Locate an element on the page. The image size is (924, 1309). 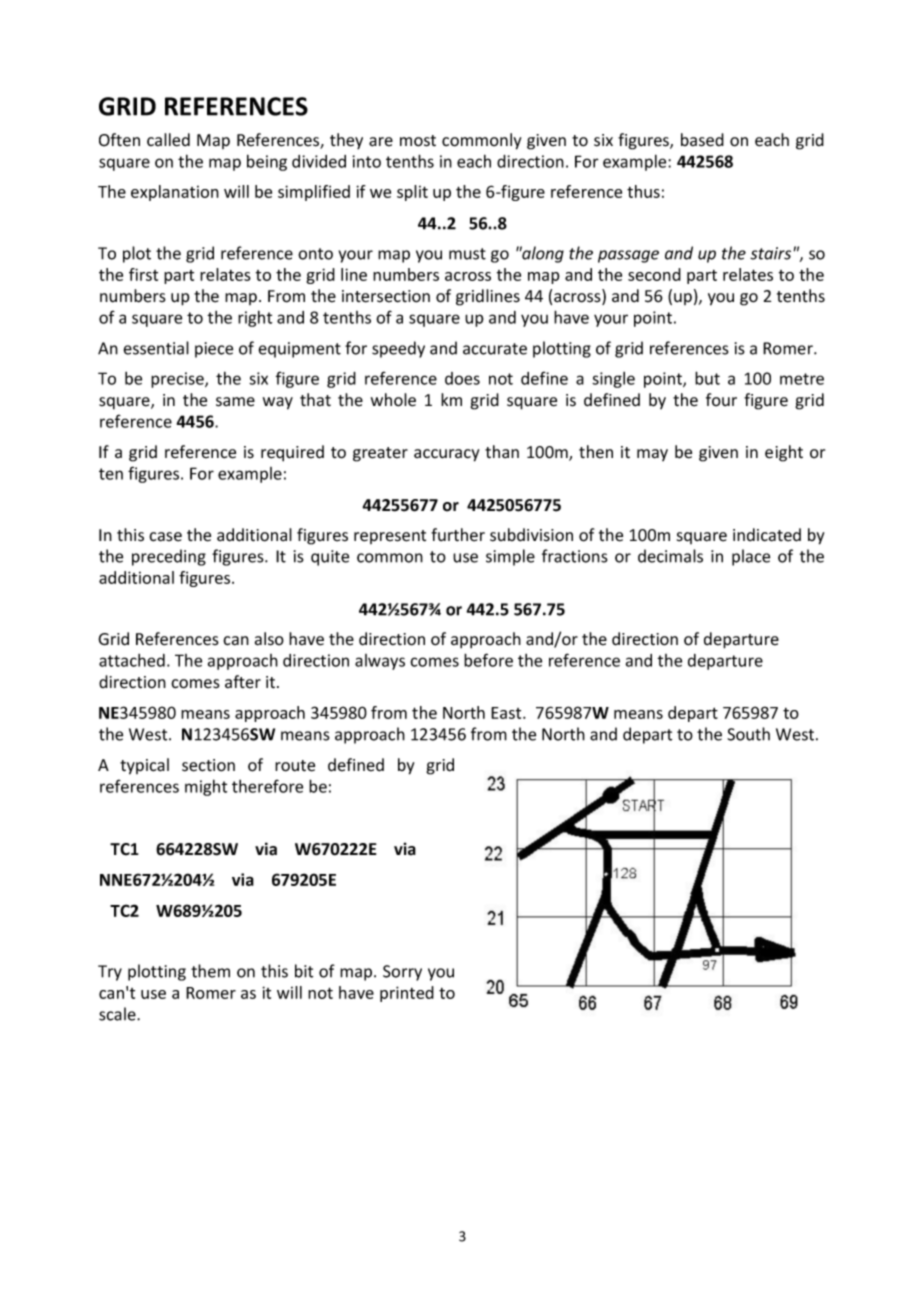
based is located at coordinates (702, 140).
